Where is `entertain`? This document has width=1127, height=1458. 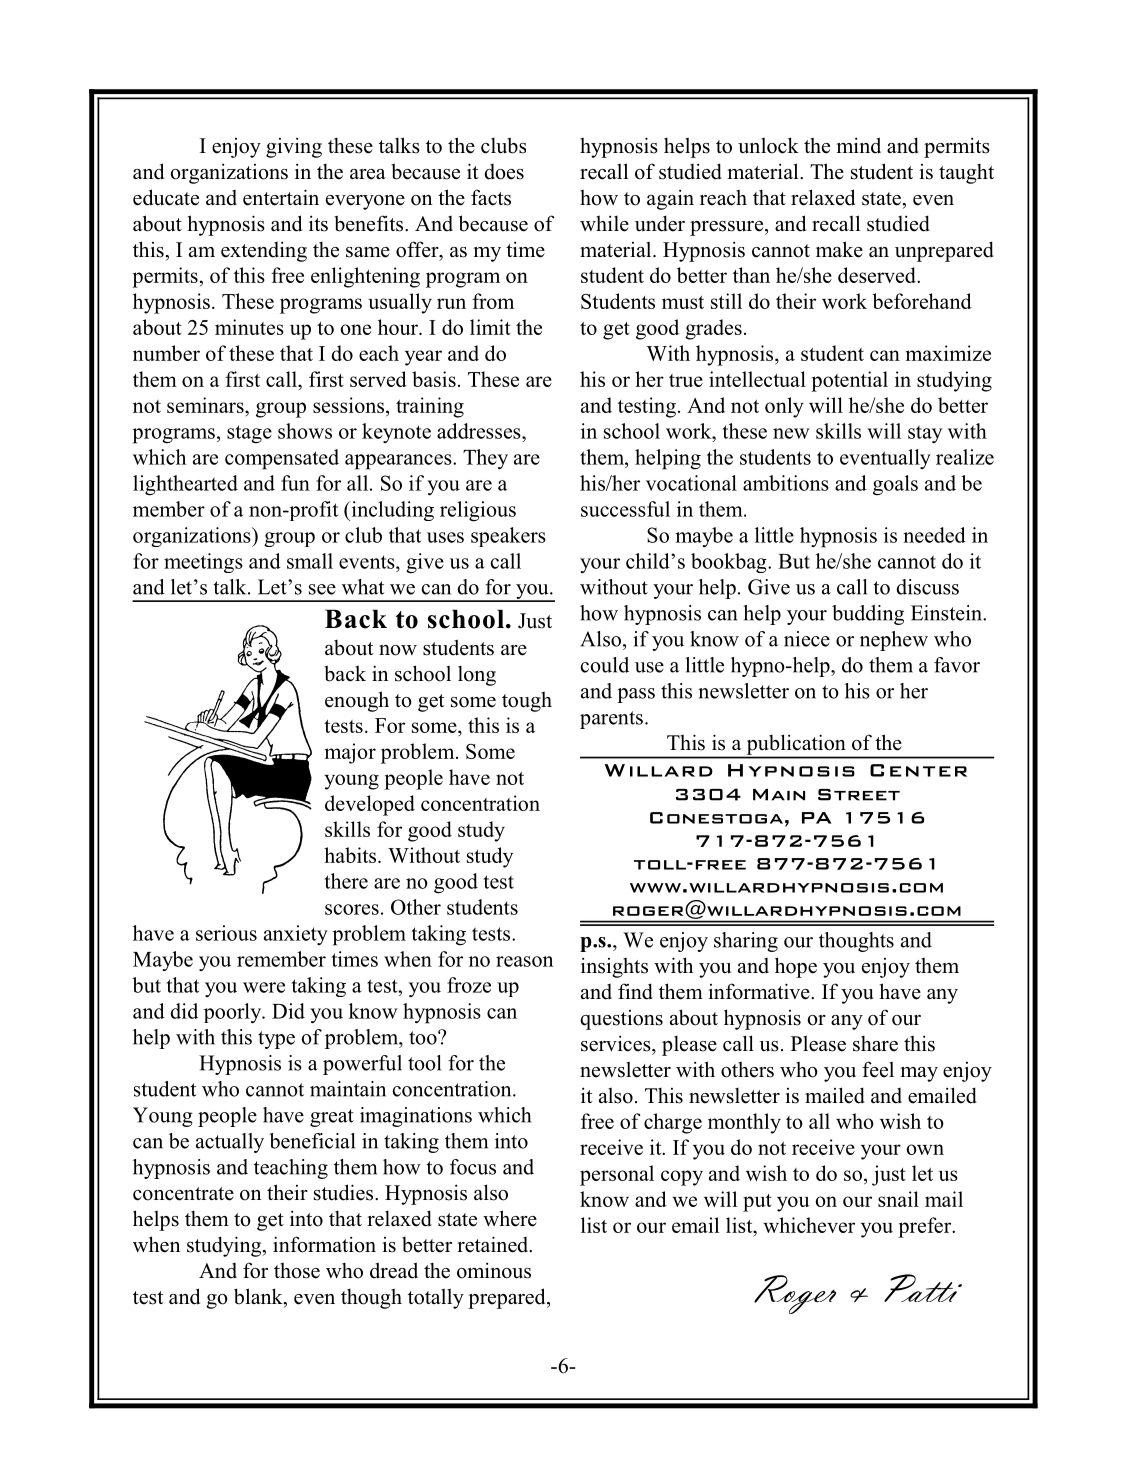 entertain is located at coordinates (281, 197).
